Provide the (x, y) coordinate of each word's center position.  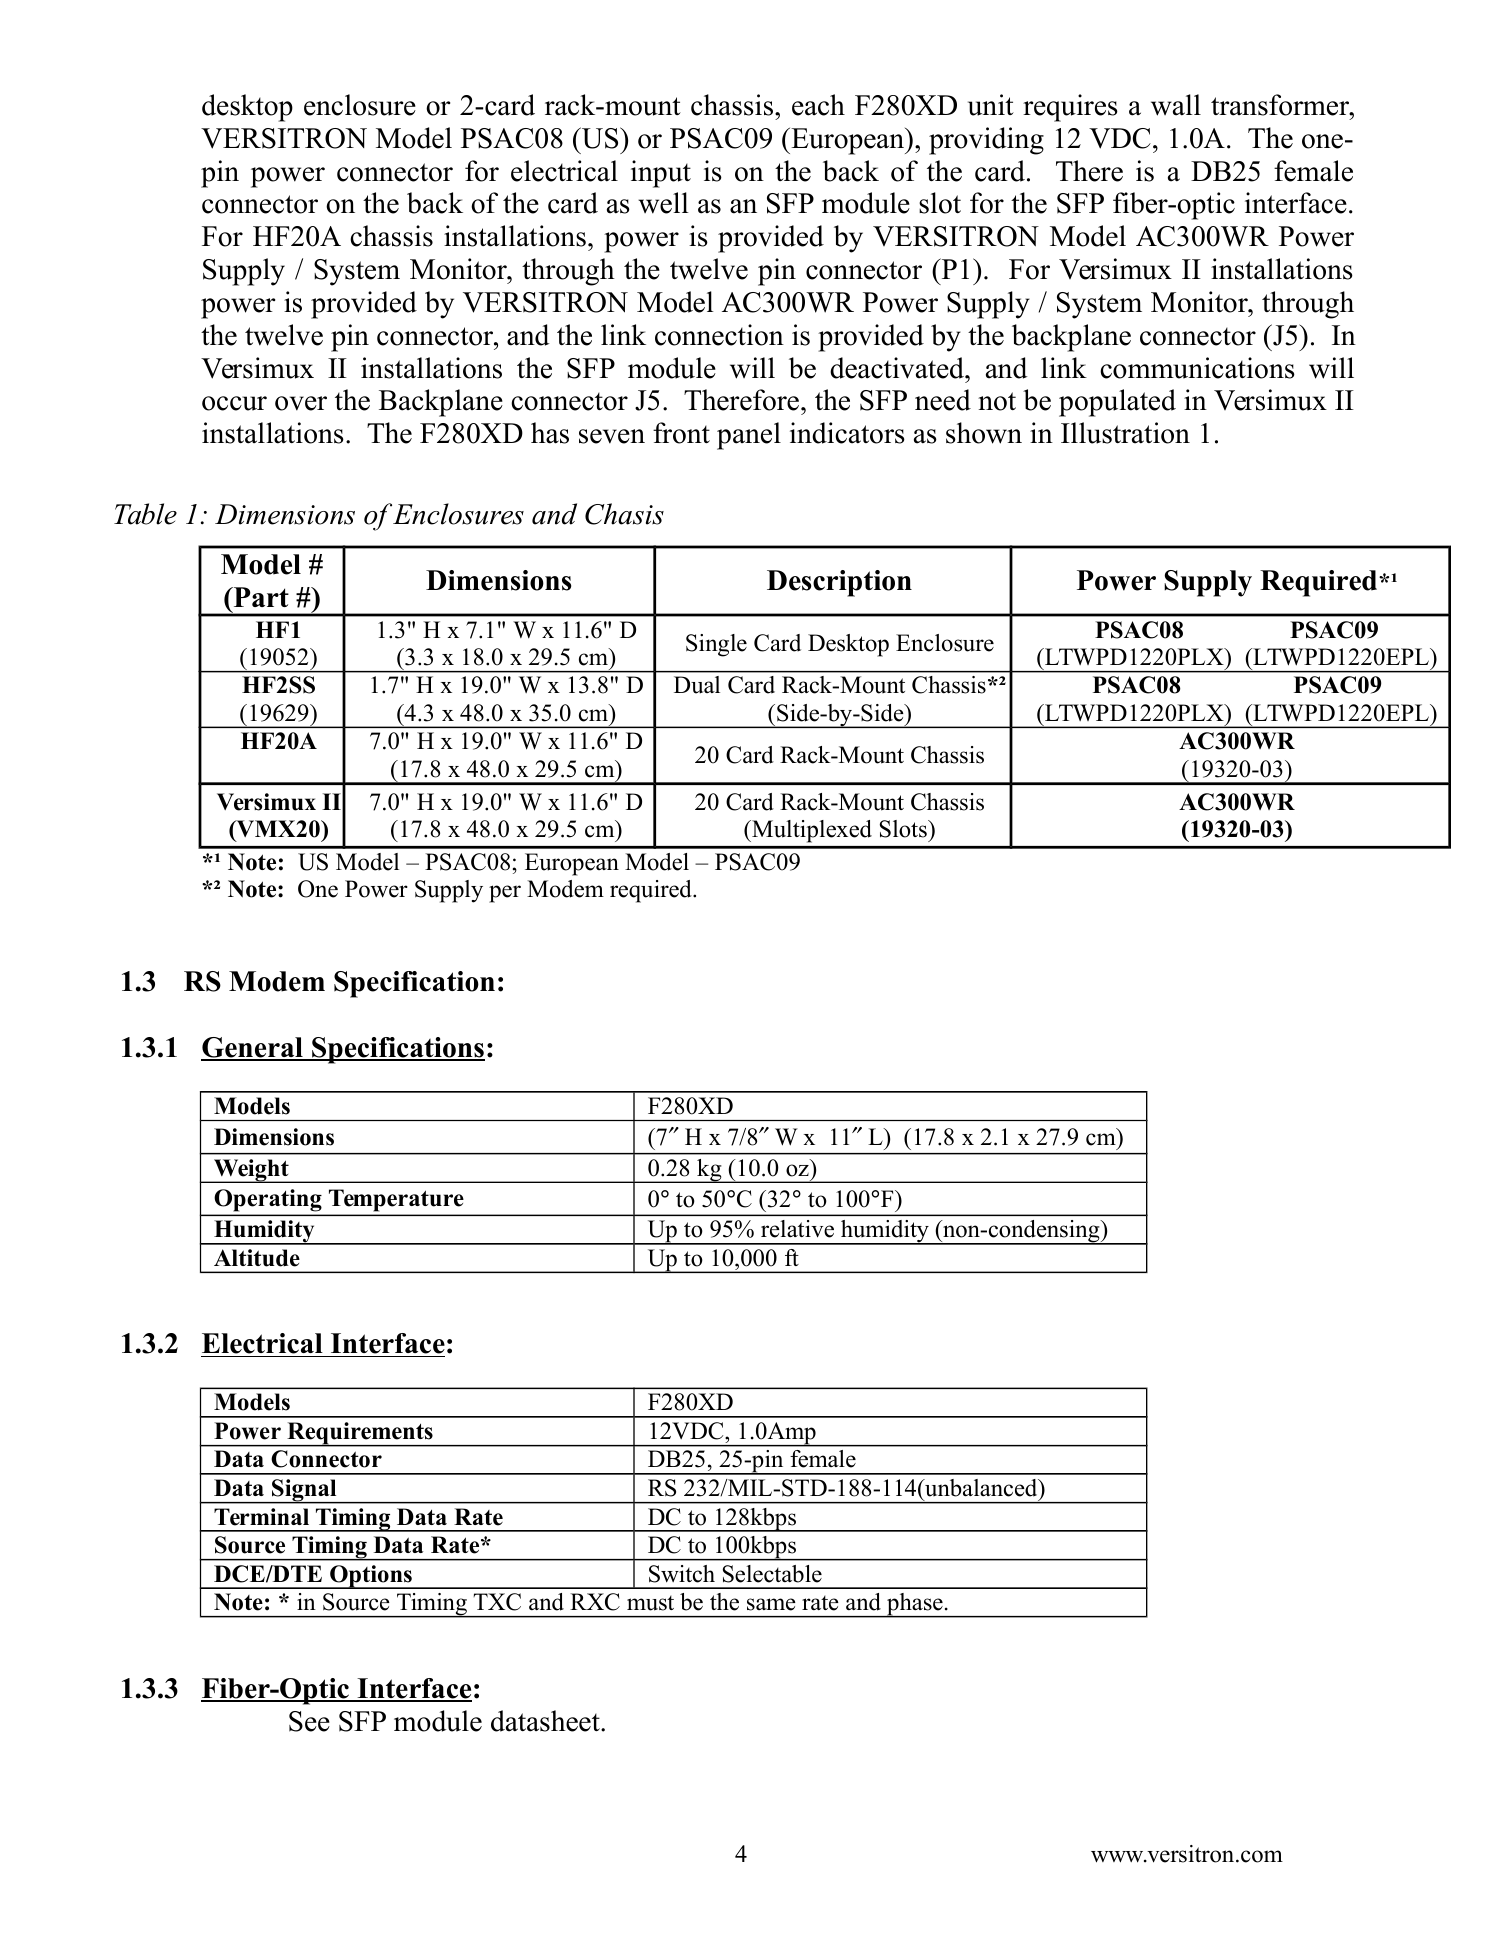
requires (1070, 108)
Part (260, 597)
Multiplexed (811, 831)
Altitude (257, 1258)
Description (839, 583)
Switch (682, 1574)
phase (915, 1605)
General (253, 1048)
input (661, 174)
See (309, 1721)
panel (749, 436)
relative (797, 1229)
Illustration (1125, 433)
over (301, 403)
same (771, 1604)
